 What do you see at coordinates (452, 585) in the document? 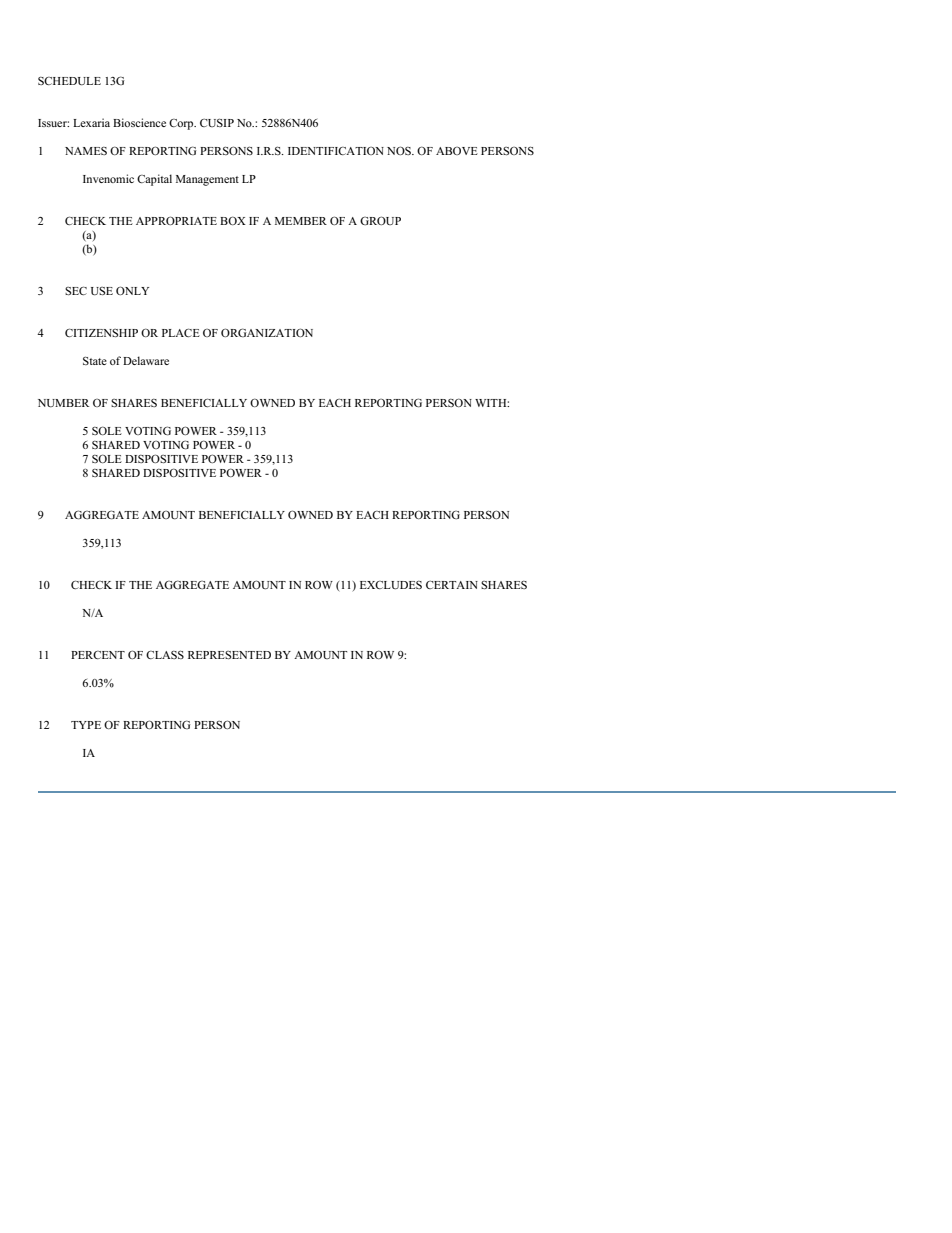
I see `CERTAIN` at bounding box center [452, 585].
